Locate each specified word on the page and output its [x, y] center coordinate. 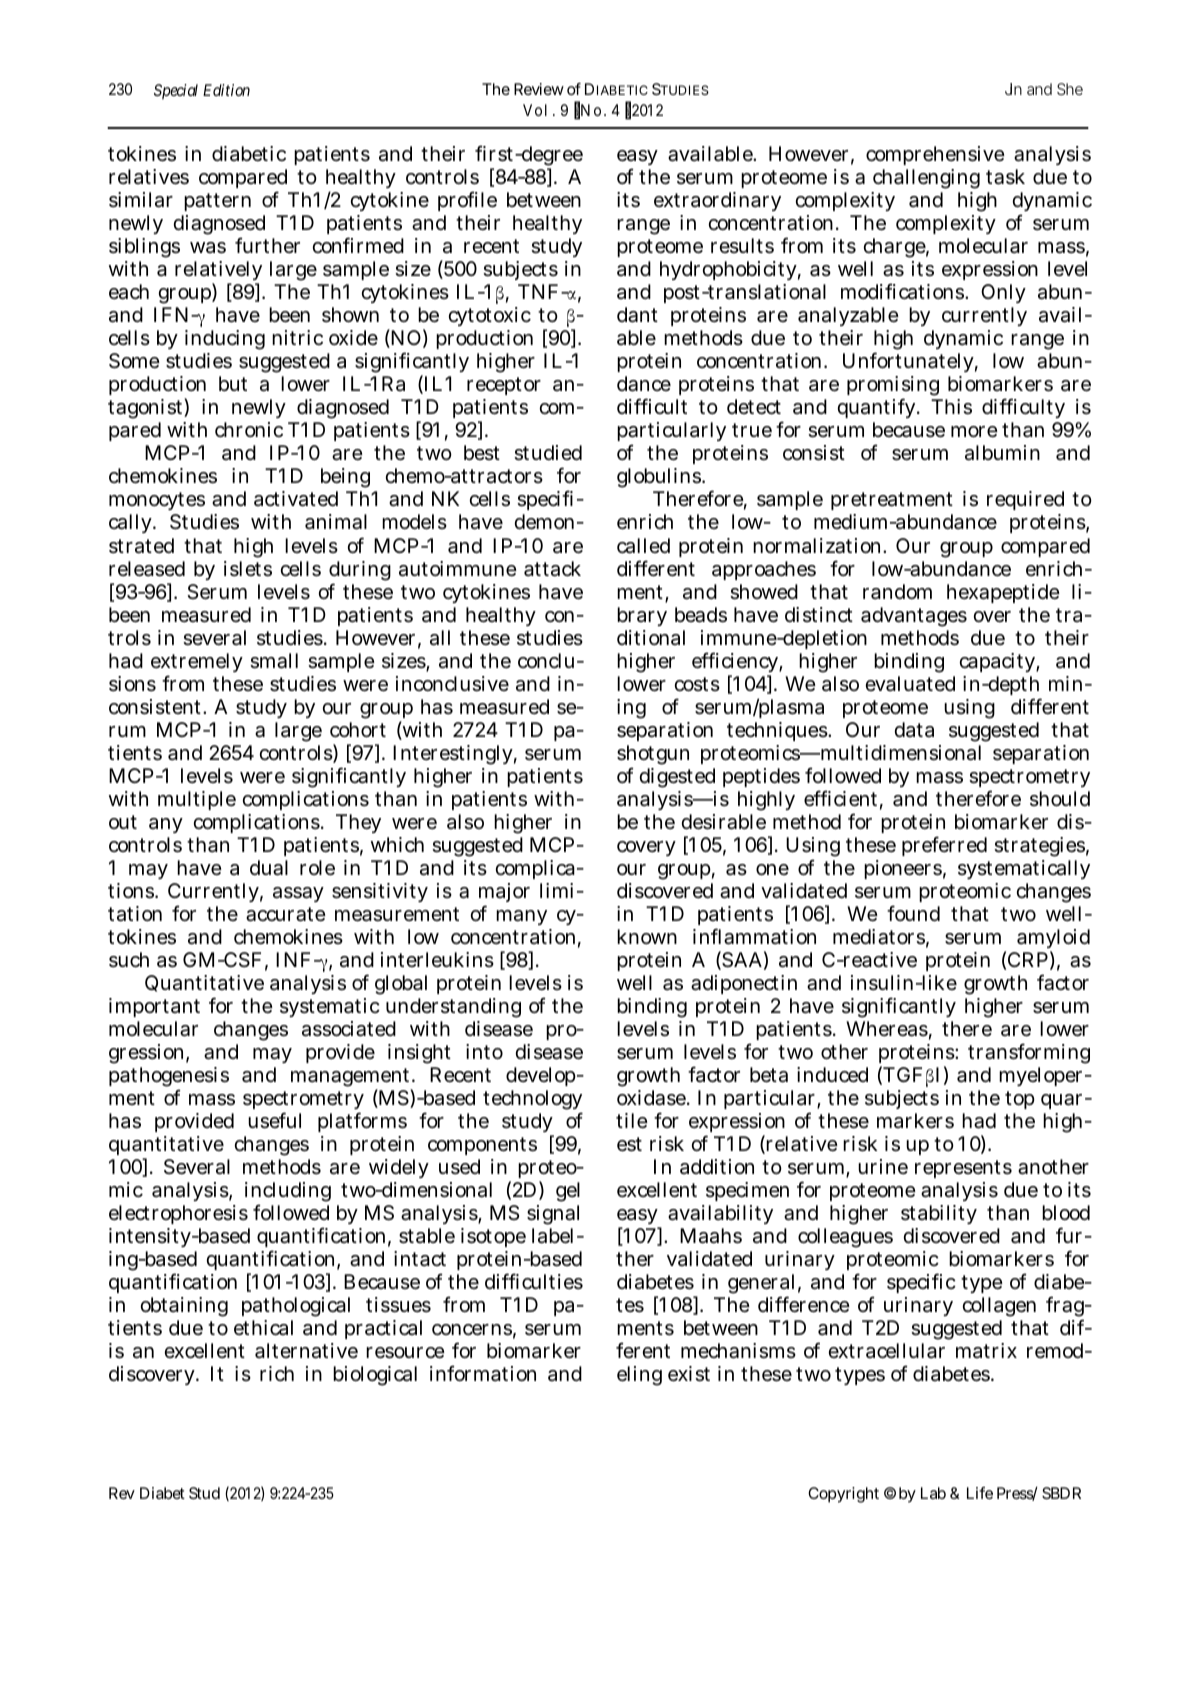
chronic [249, 429]
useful [274, 1120]
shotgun [653, 756]
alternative [306, 1351]
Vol [535, 110]
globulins [660, 480]
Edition [226, 90]
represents [963, 1169]
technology [532, 1101]
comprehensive [935, 155]
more [974, 431]
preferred [944, 846]
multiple [197, 800]
